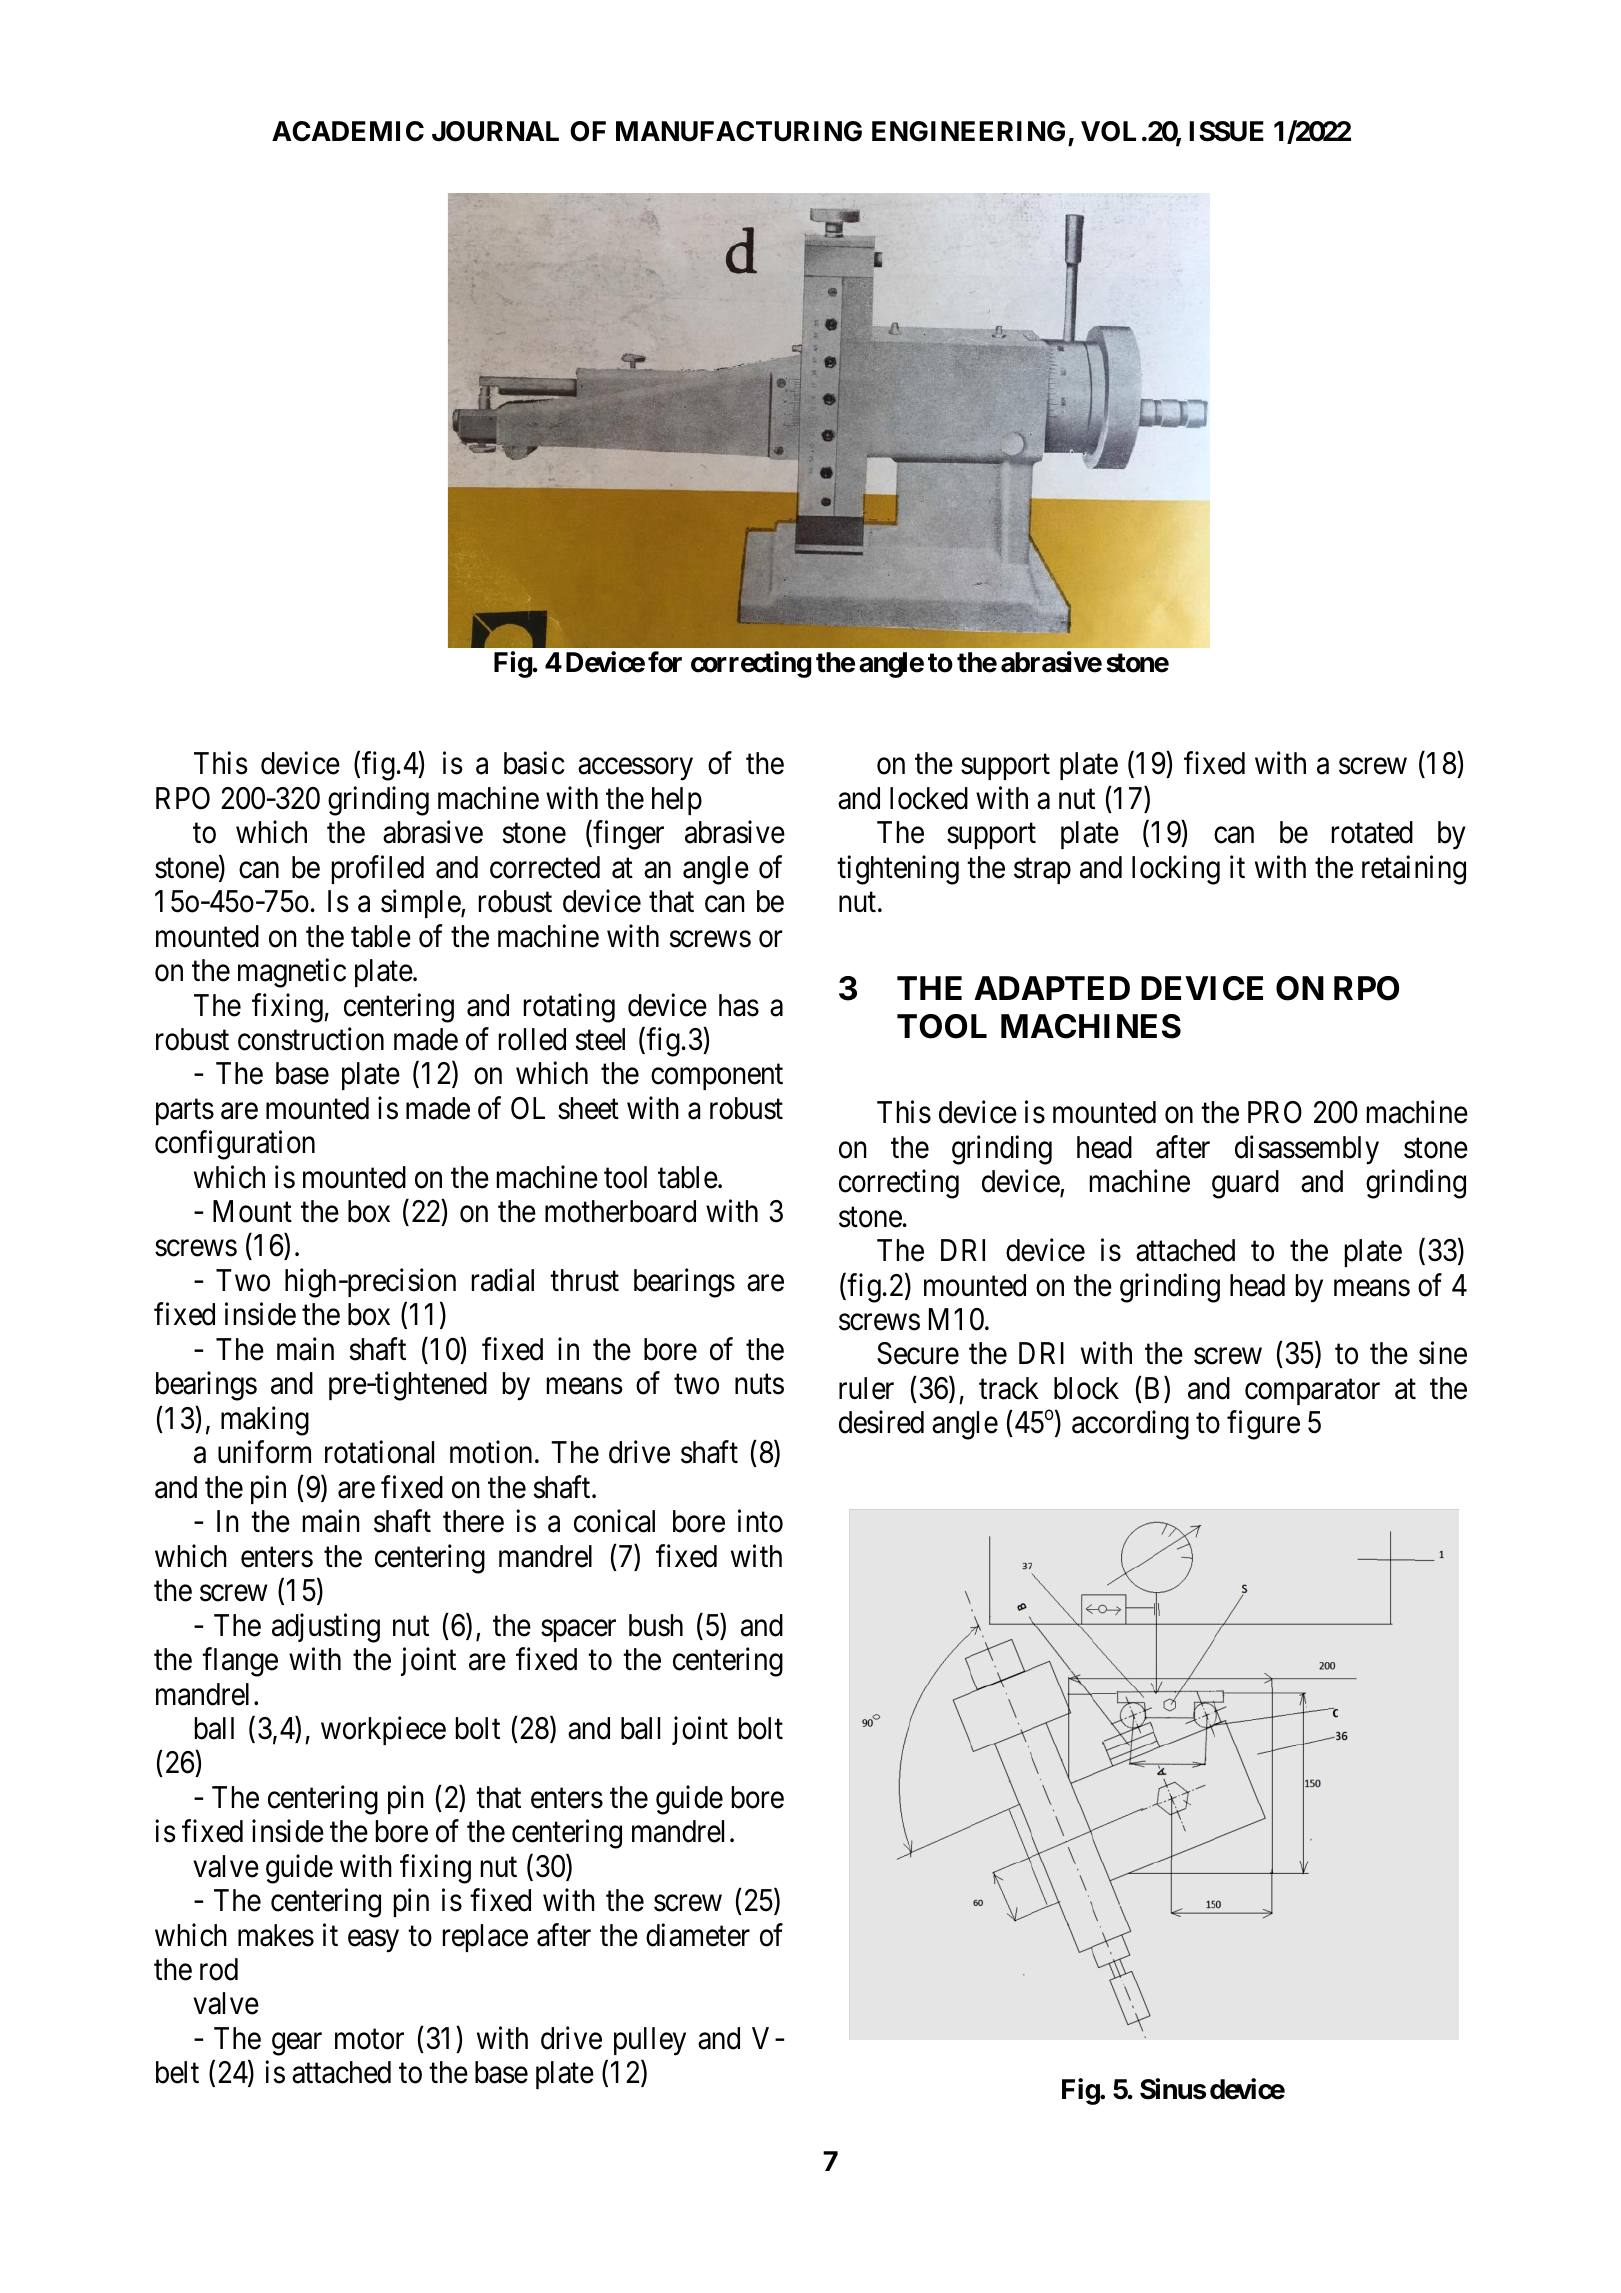 This image has height=2293, width=1621. I want to click on pulley, so click(650, 2041).
